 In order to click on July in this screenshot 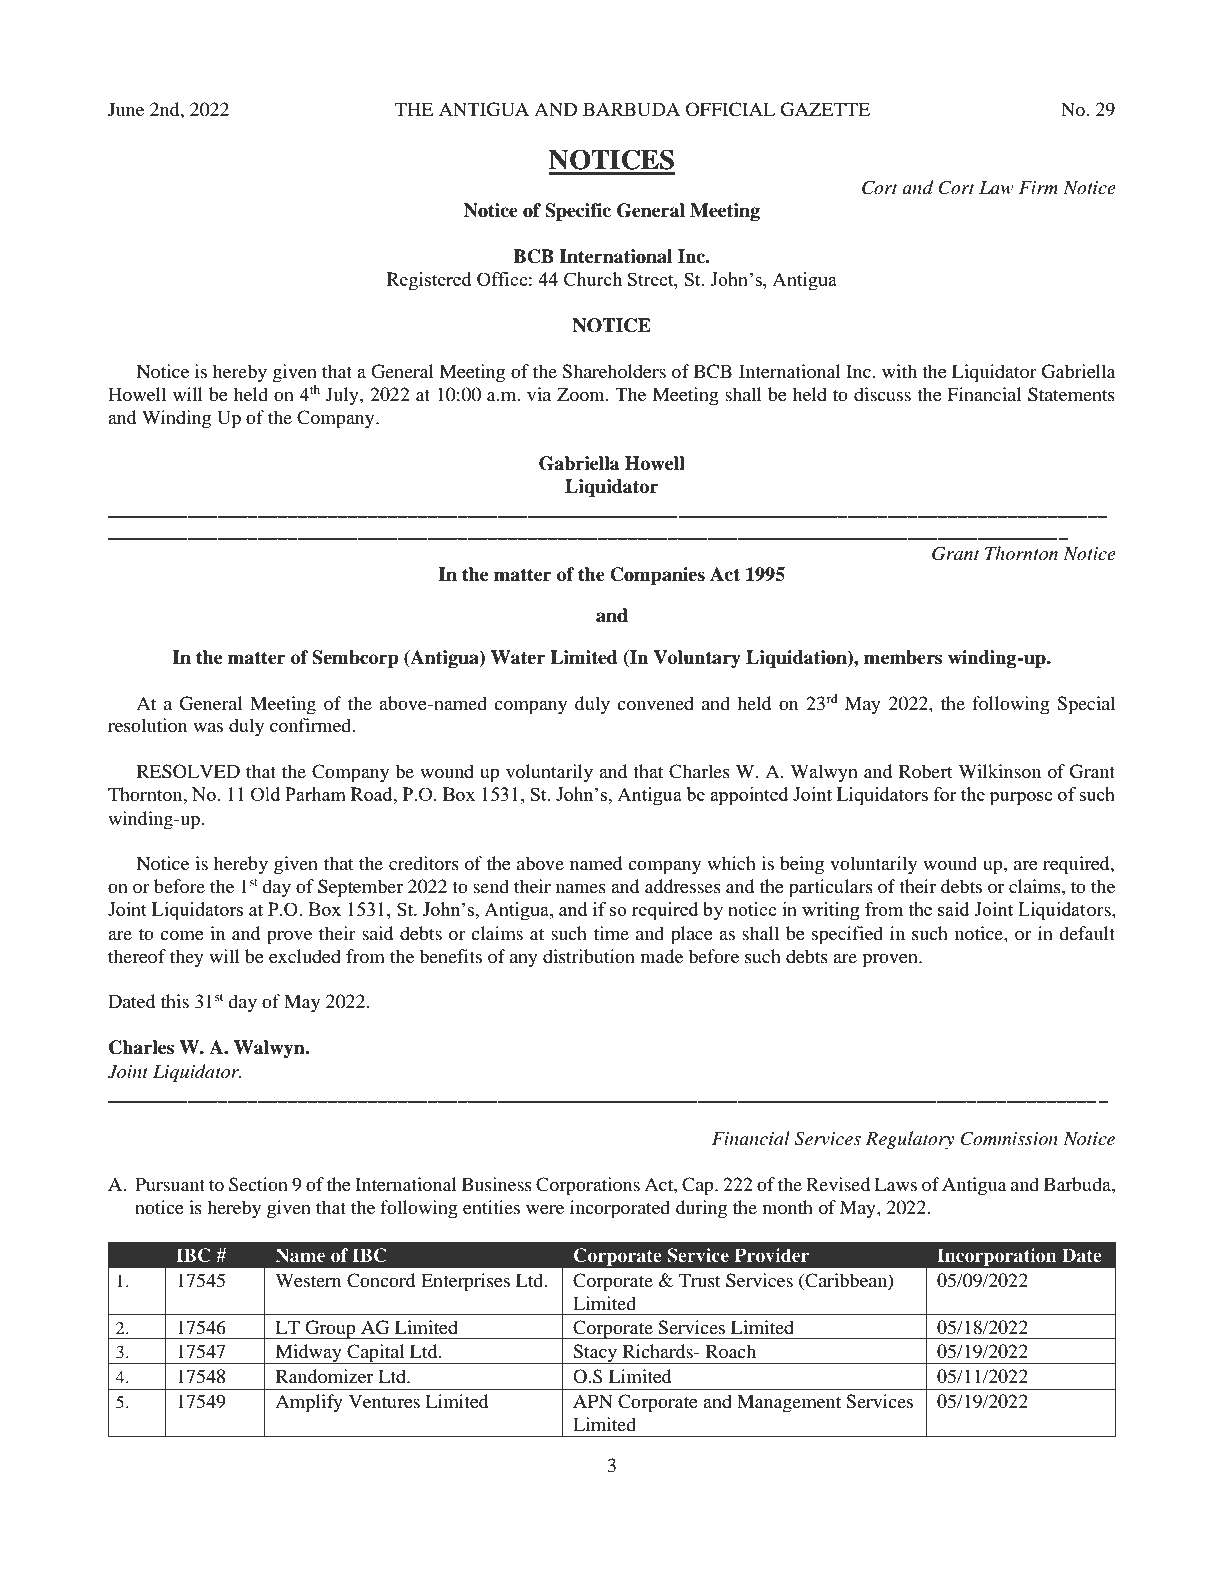, I will do `click(343, 396)`.
